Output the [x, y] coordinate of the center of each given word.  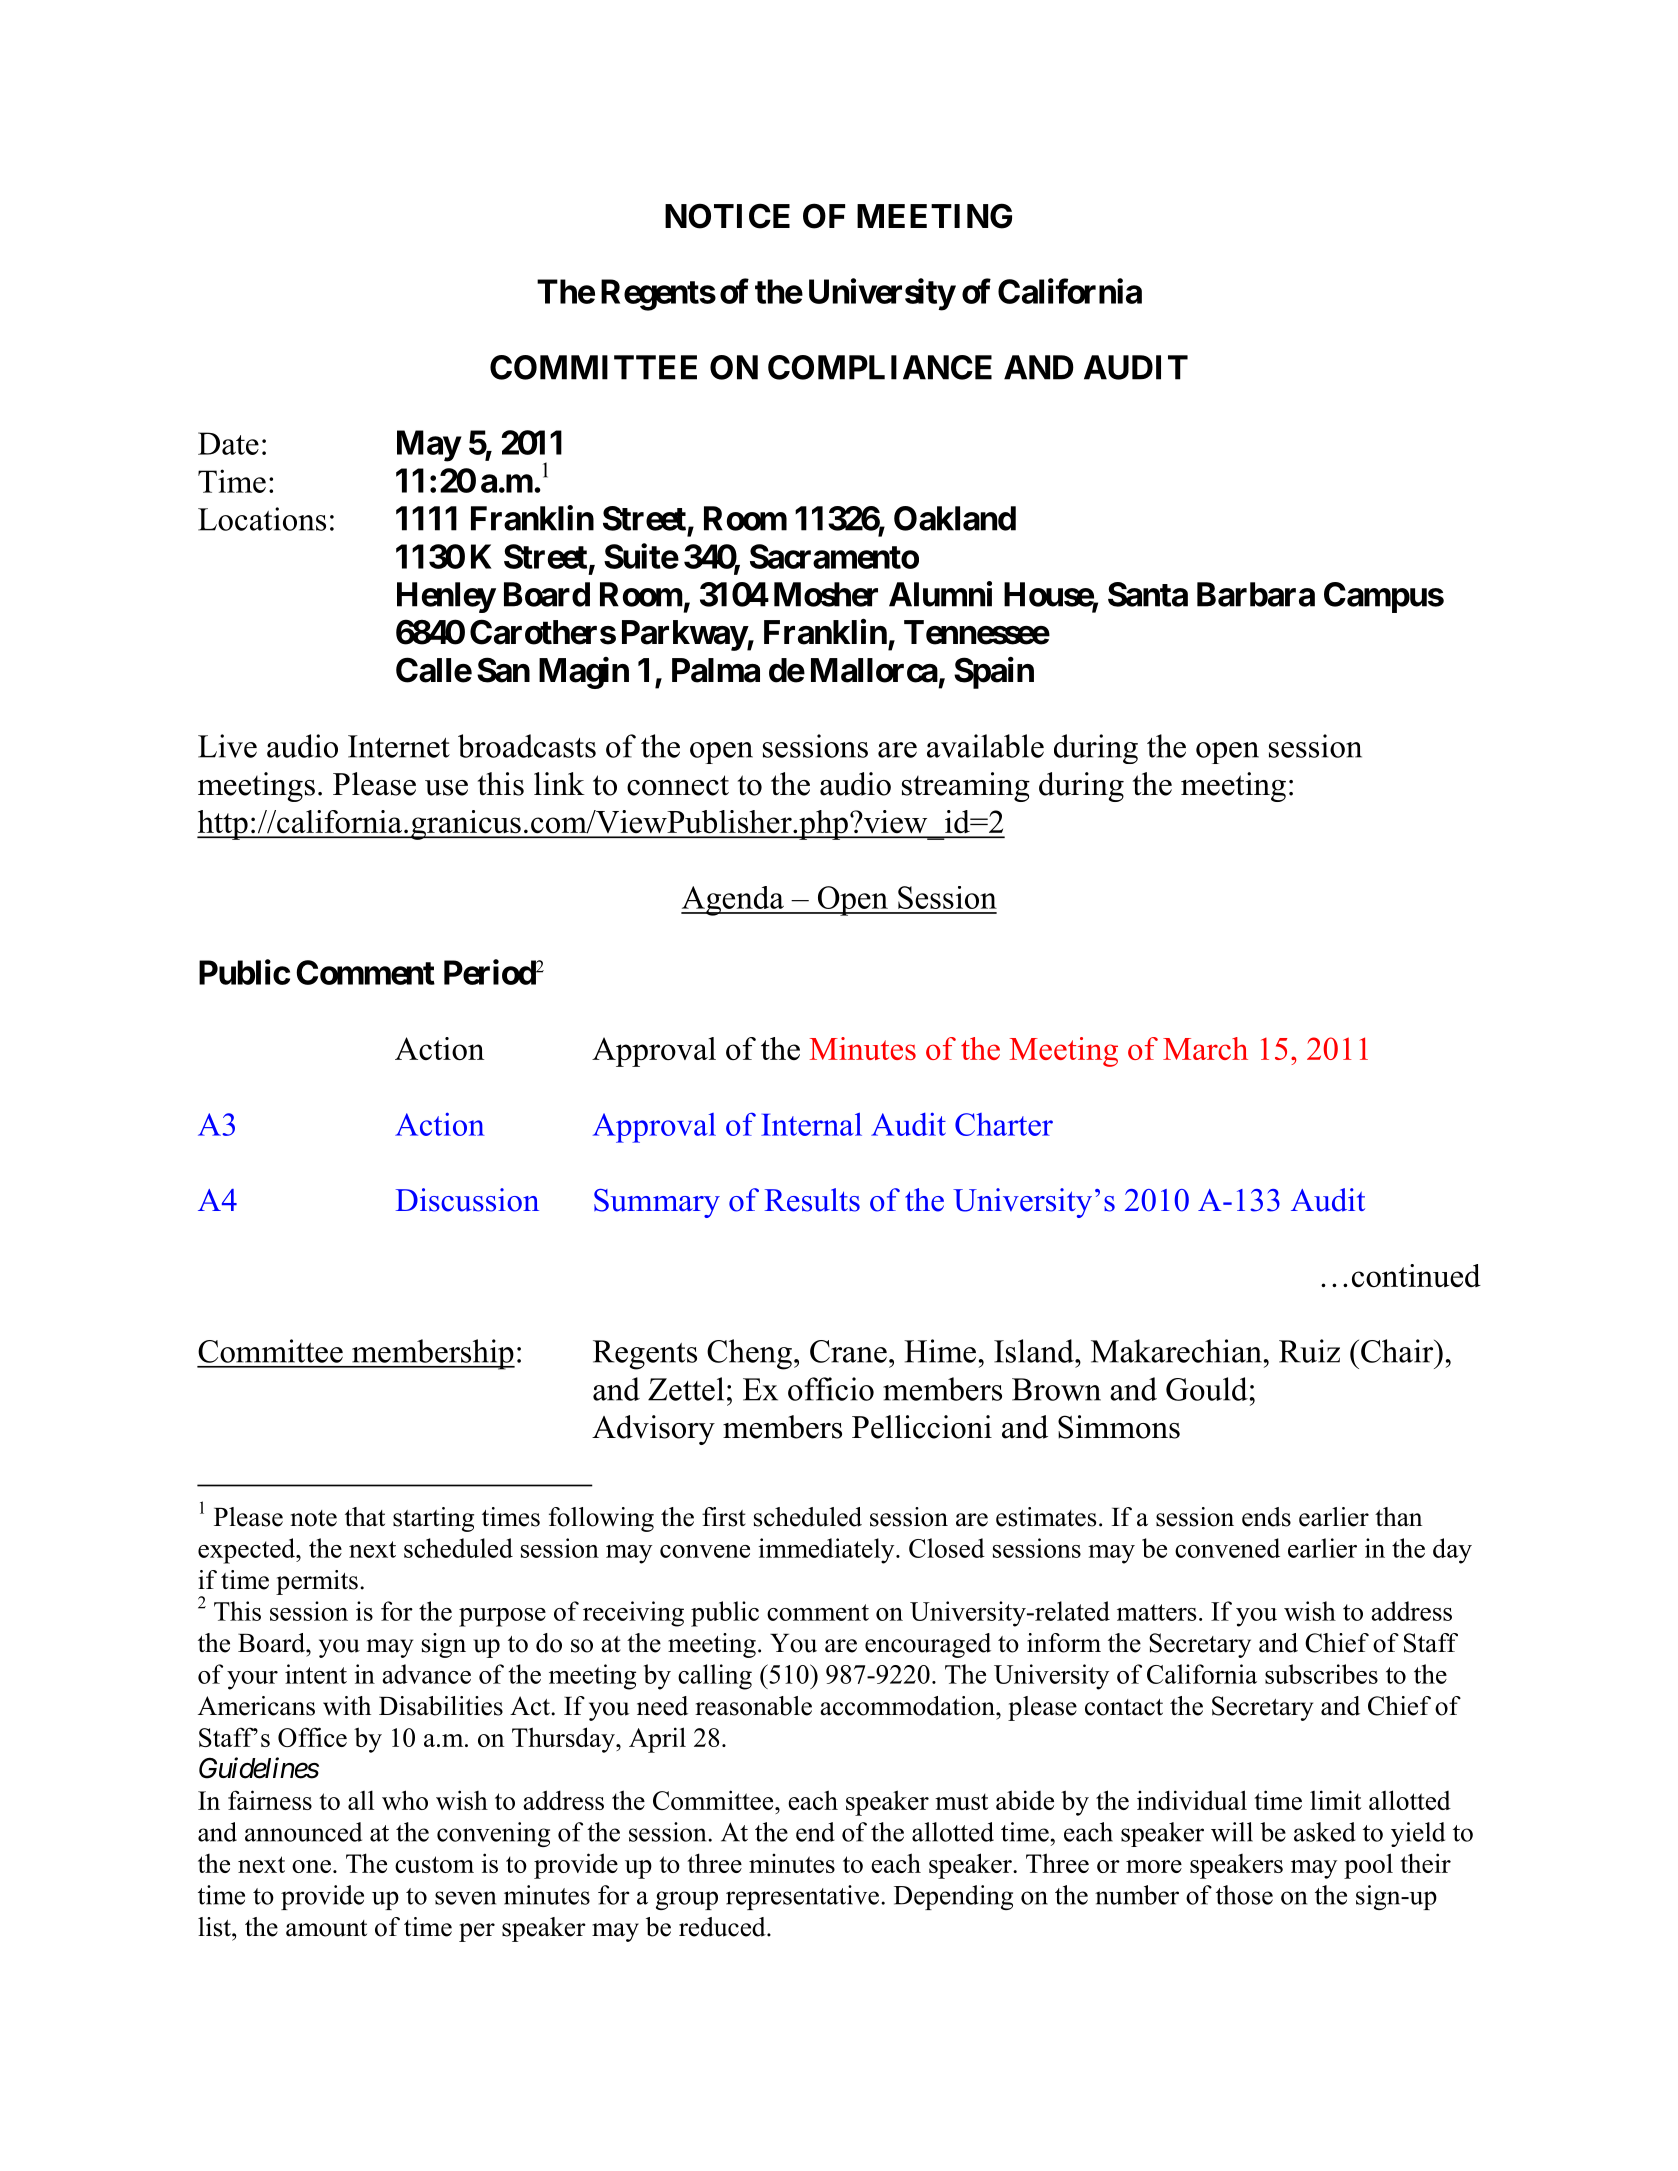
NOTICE [727, 216]
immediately [827, 1551]
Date [228, 443]
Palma [716, 670]
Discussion [467, 1200]
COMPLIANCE [880, 367]
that [365, 1517]
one [311, 1866]
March [1205, 1048]
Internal [811, 1124]
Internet [399, 746]
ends [1266, 1517]
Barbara [1256, 594]
